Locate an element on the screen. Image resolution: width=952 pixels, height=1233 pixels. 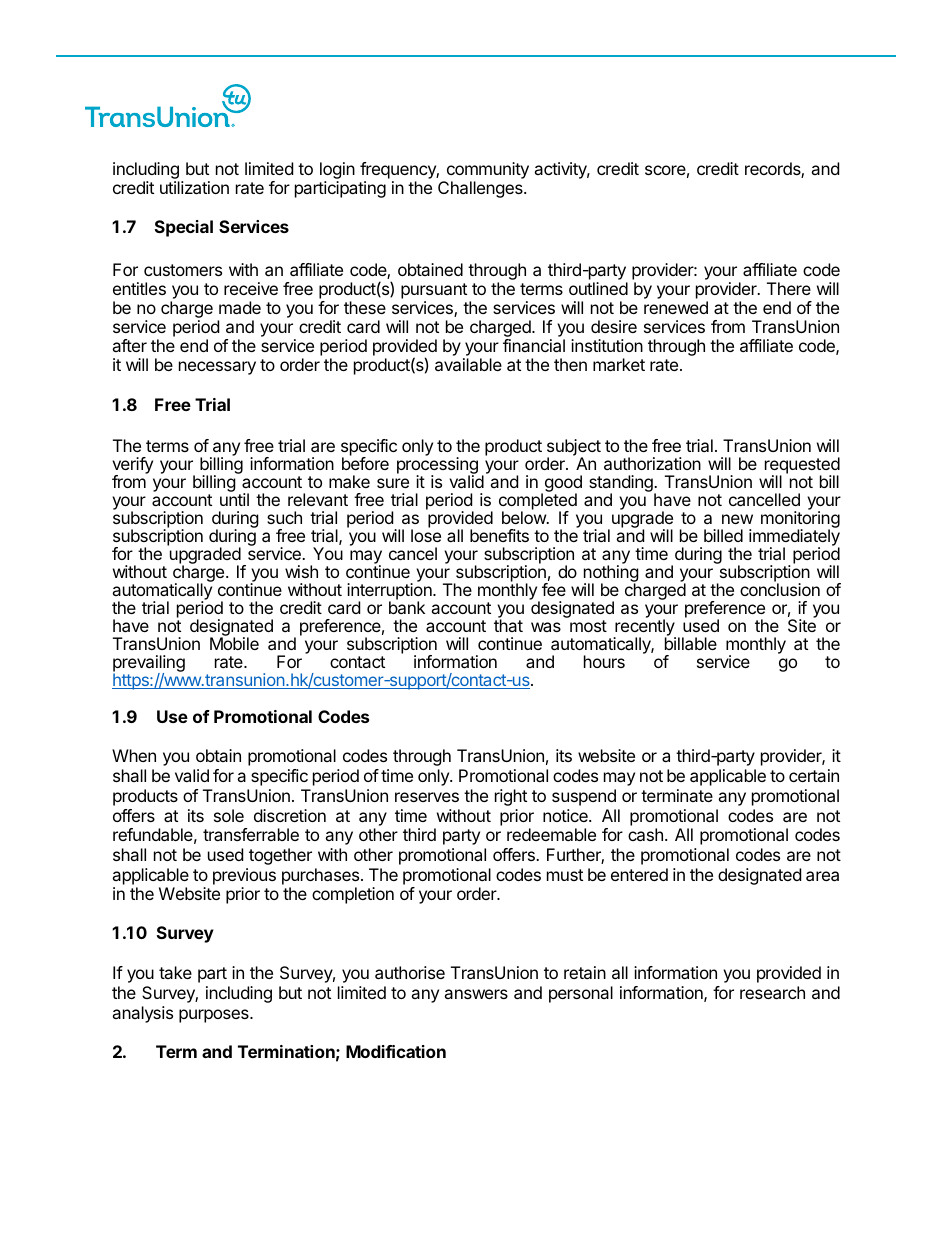
purposes is located at coordinates (215, 1016).
